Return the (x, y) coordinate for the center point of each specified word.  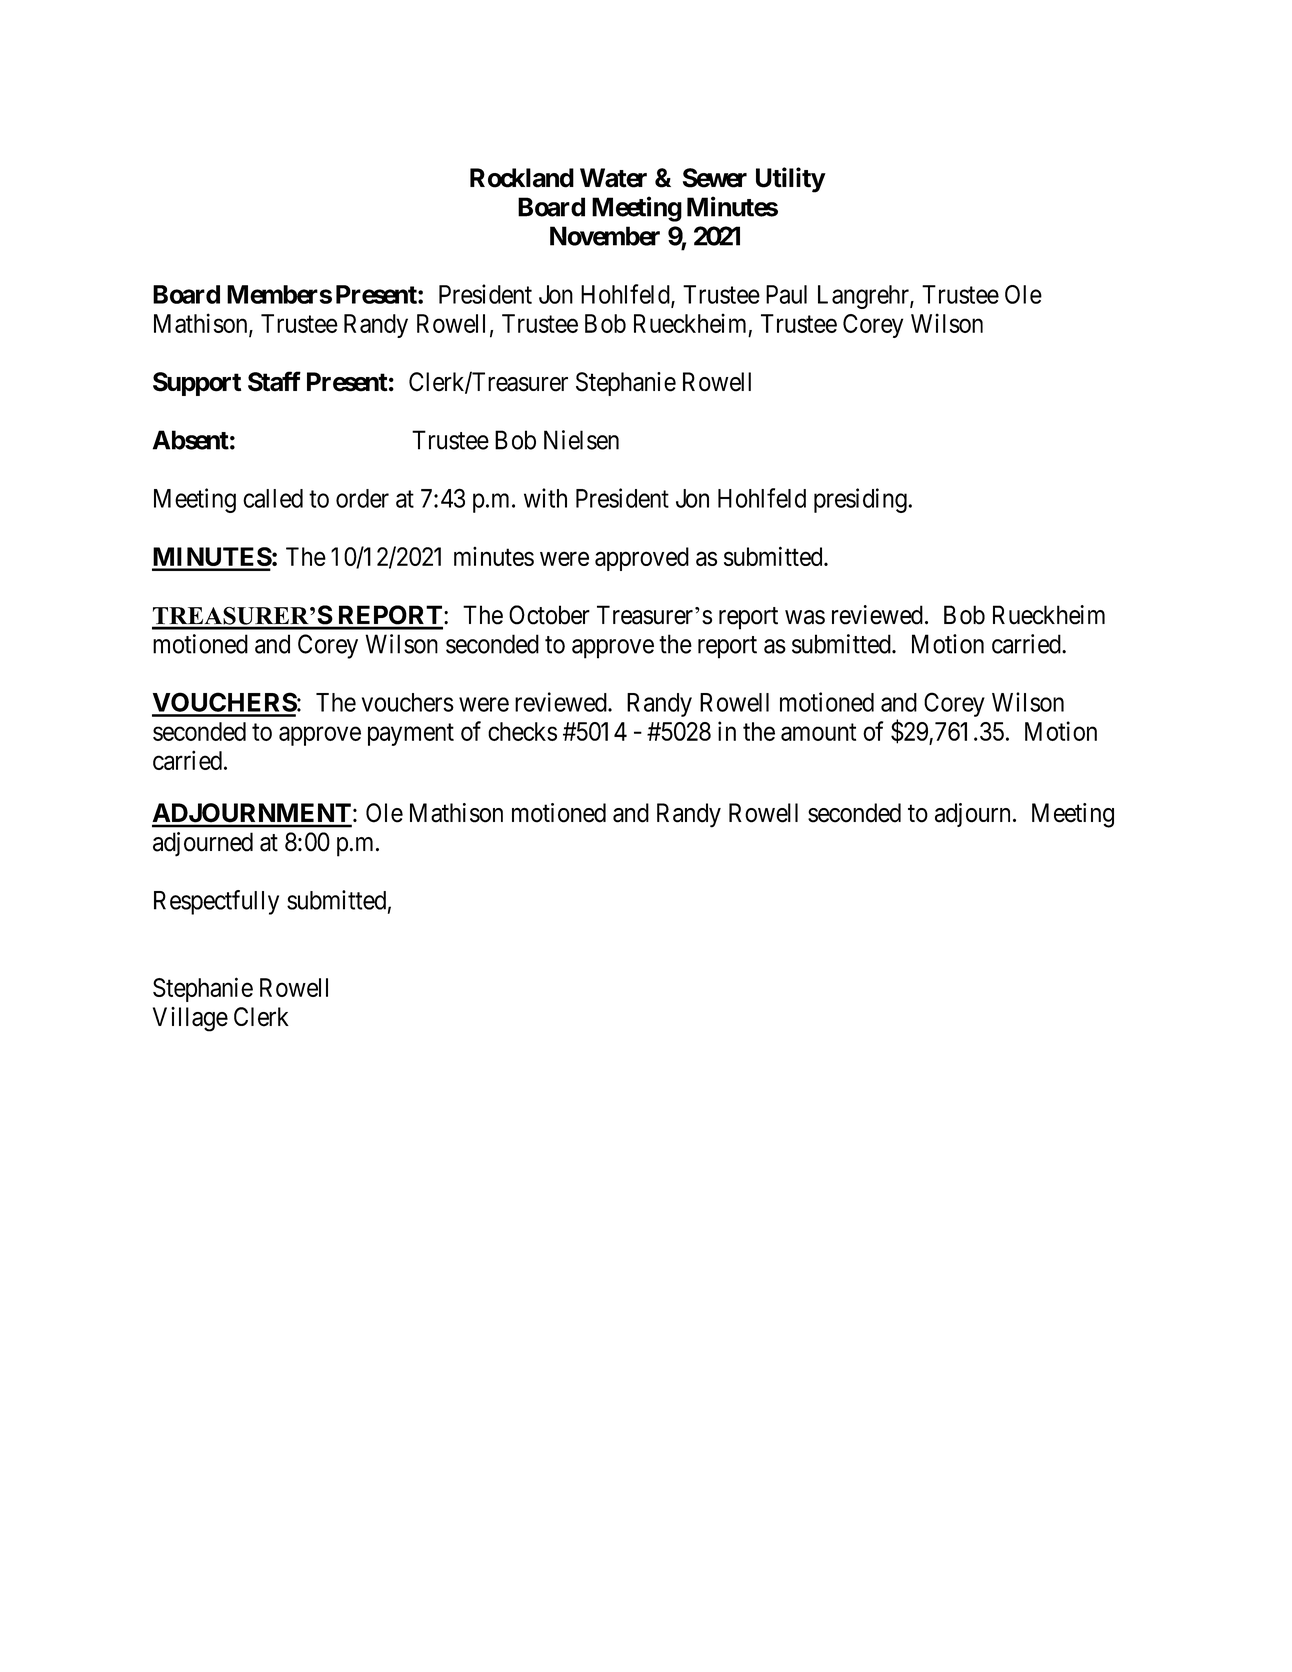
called (273, 498)
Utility (790, 180)
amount (818, 732)
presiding (860, 500)
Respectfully (216, 902)
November (605, 236)
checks (522, 731)
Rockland (522, 178)
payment (411, 734)
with (545, 498)
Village (190, 1019)
